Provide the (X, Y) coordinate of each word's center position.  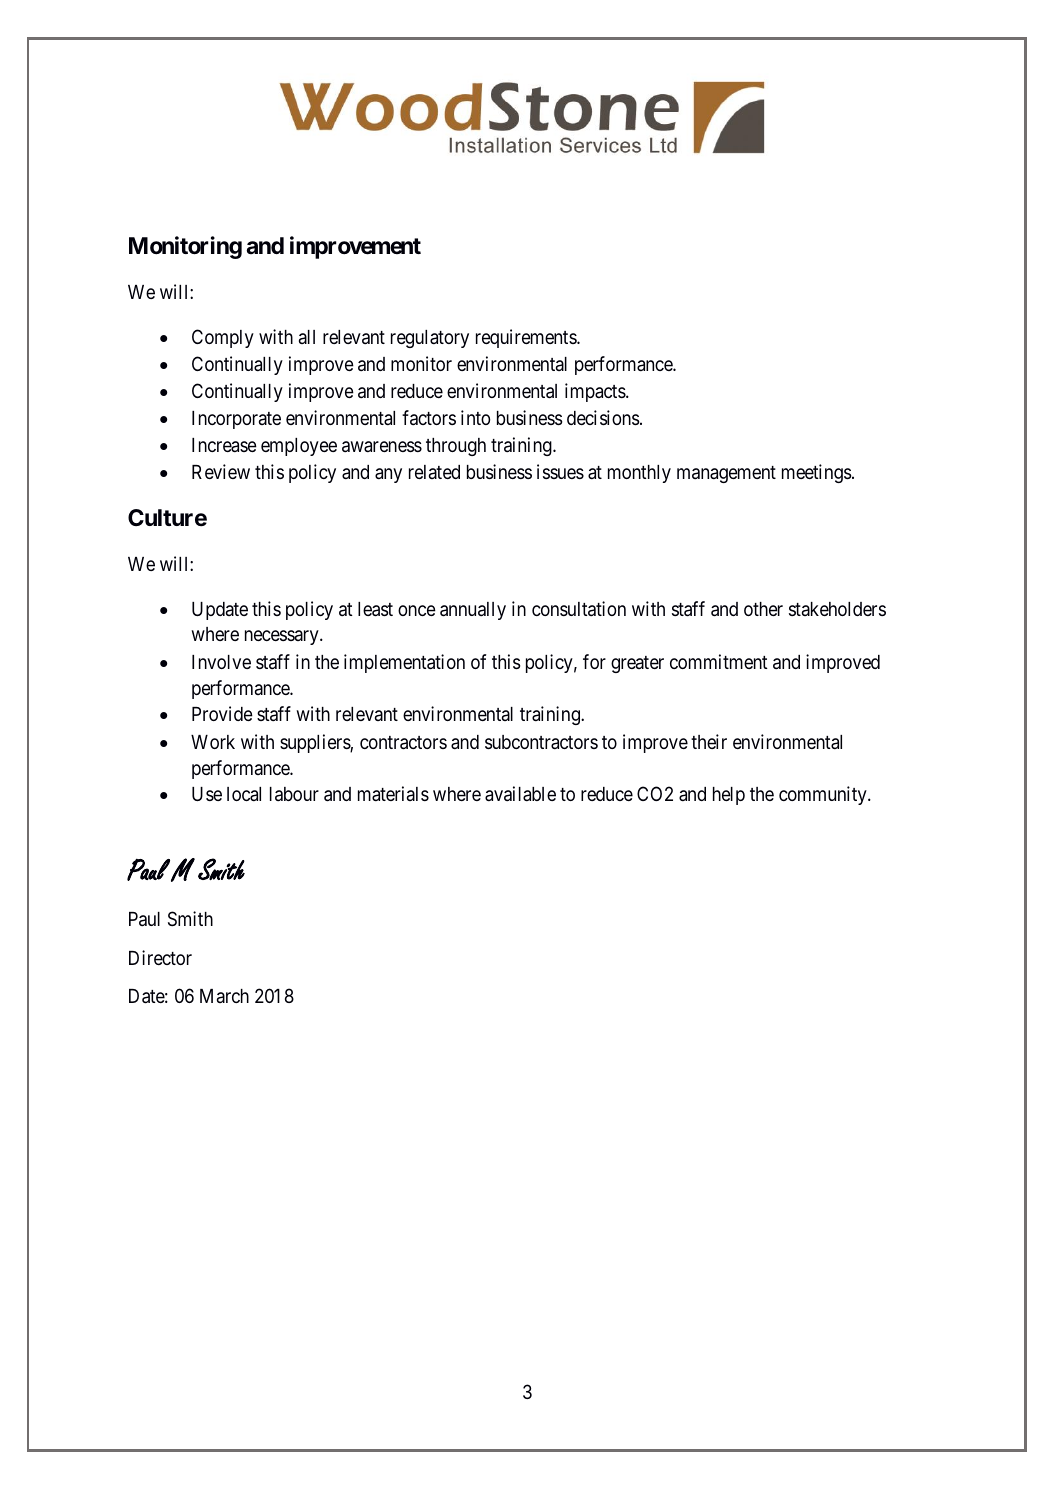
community (824, 795)
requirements (527, 338)
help (729, 796)
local (244, 794)
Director (160, 957)
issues (560, 471)
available (520, 793)
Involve (221, 662)
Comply (223, 338)
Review (221, 471)
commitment (719, 661)
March (224, 996)
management (726, 474)
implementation (404, 663)
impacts (596, 392)
